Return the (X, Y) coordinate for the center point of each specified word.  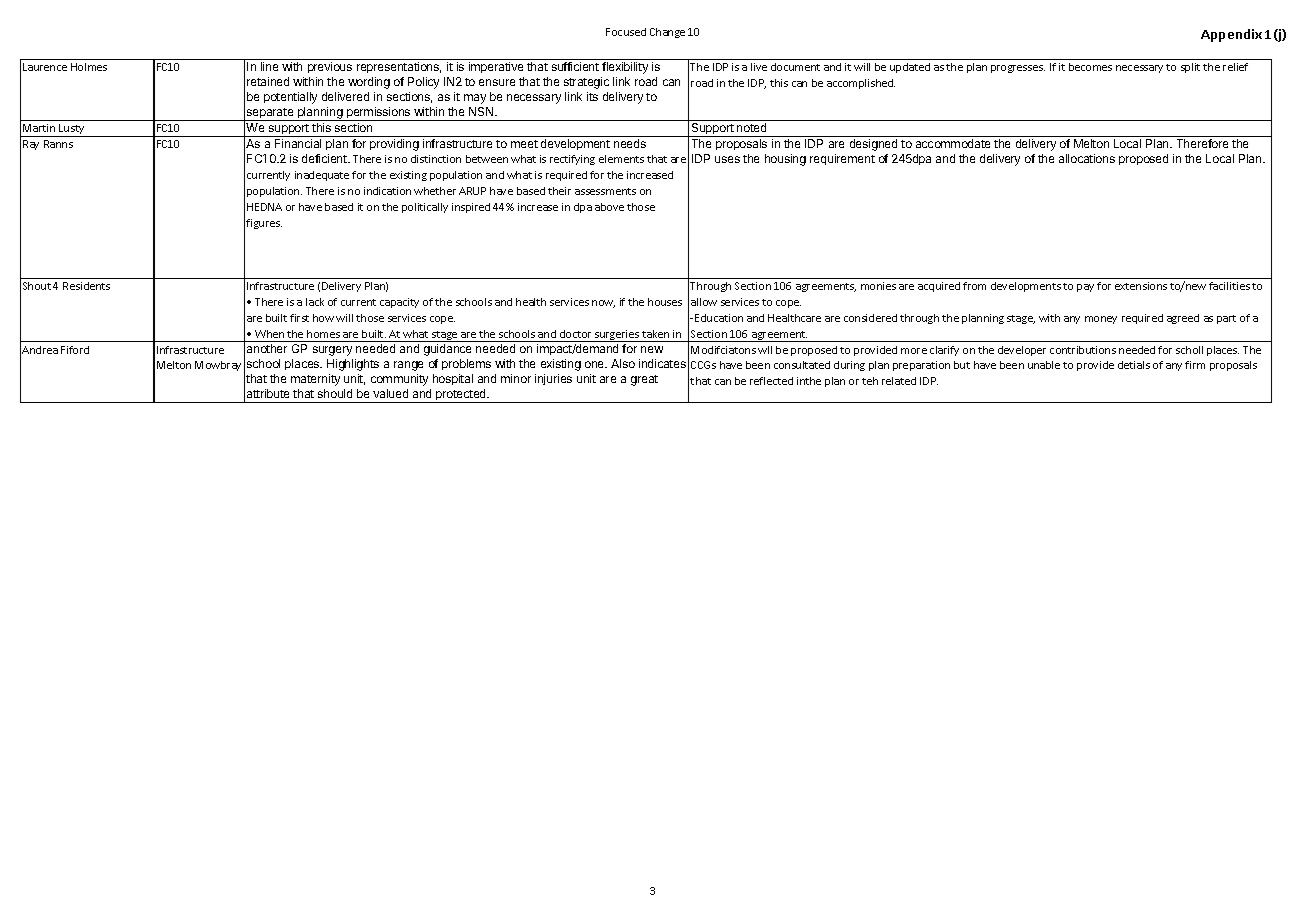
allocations (1087, 158)
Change (667, 33)
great (644, 380)
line (269, 66)
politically (425, 208)
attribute (268, 393)
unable (1044, 365)
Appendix (1231, 35)
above (609, 207)
